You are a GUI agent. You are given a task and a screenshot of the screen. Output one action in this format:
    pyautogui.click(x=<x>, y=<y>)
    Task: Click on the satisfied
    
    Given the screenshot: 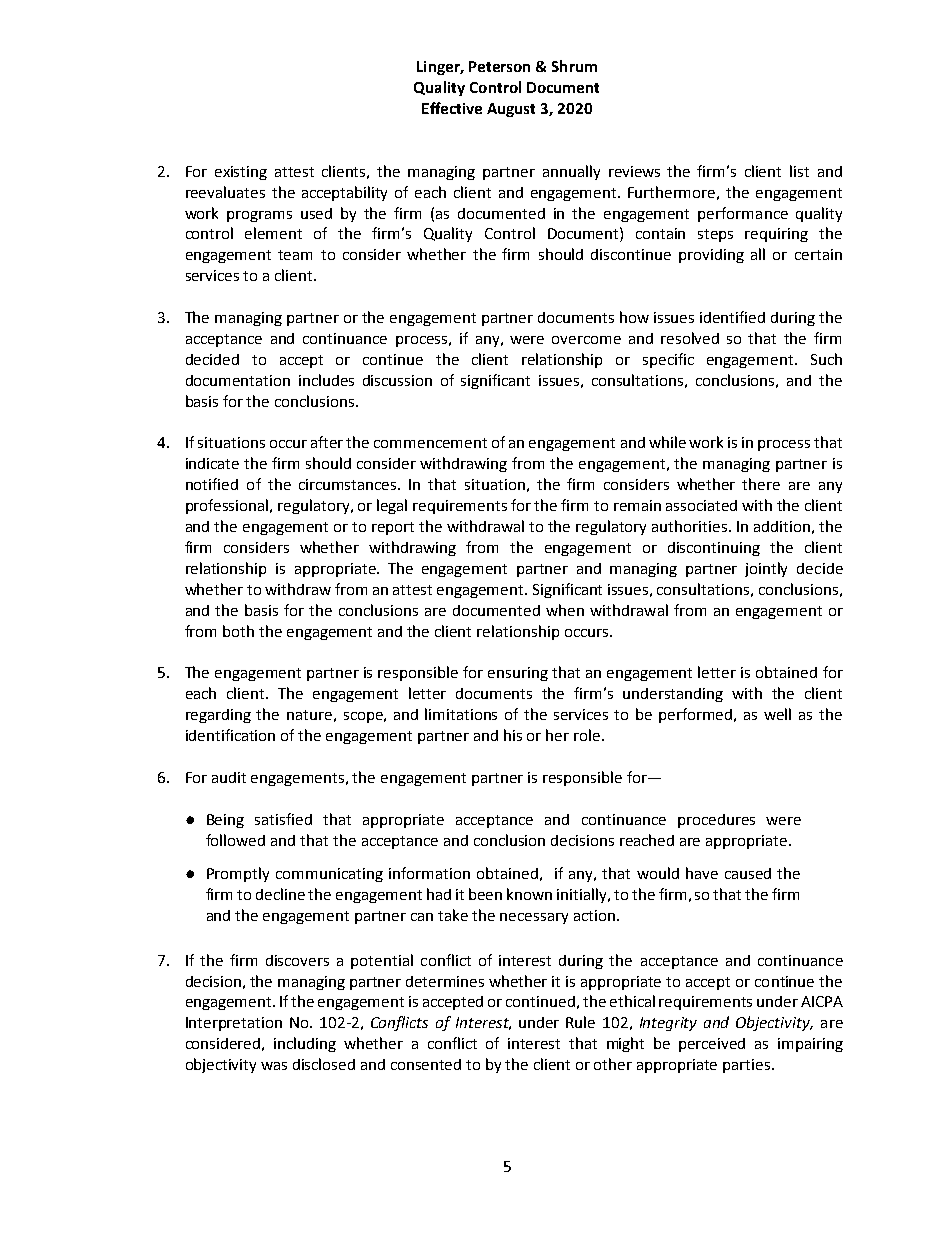 What is the action you would take?
    pyautogui.click(x=283, y=819)
